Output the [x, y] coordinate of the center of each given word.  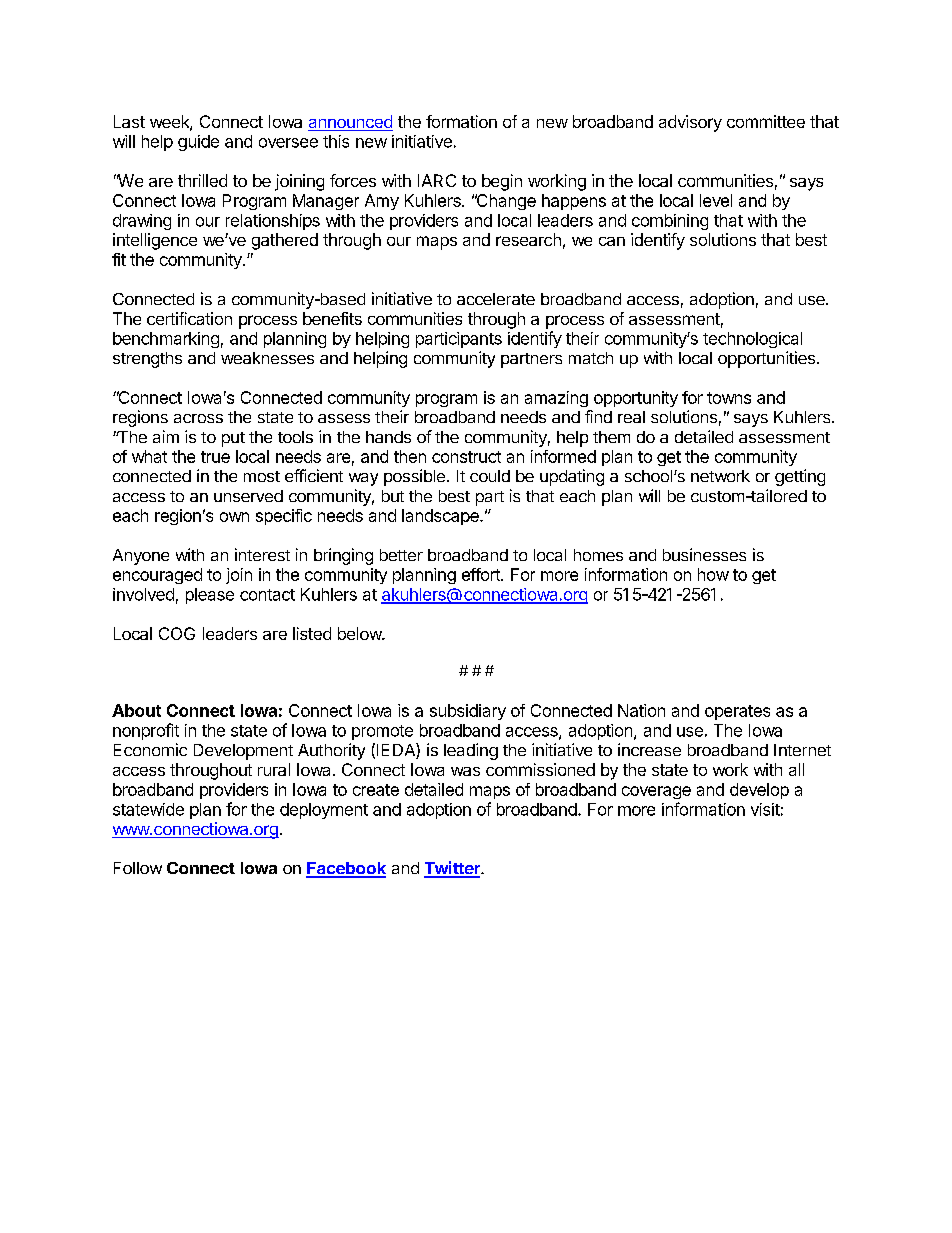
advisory [690, 123]
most [262, 476]
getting [800, 477]
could [490, 476]
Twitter [453, 869]
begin [502, 182]
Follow [138, 868]
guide [198, 143]
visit [765, 809]
